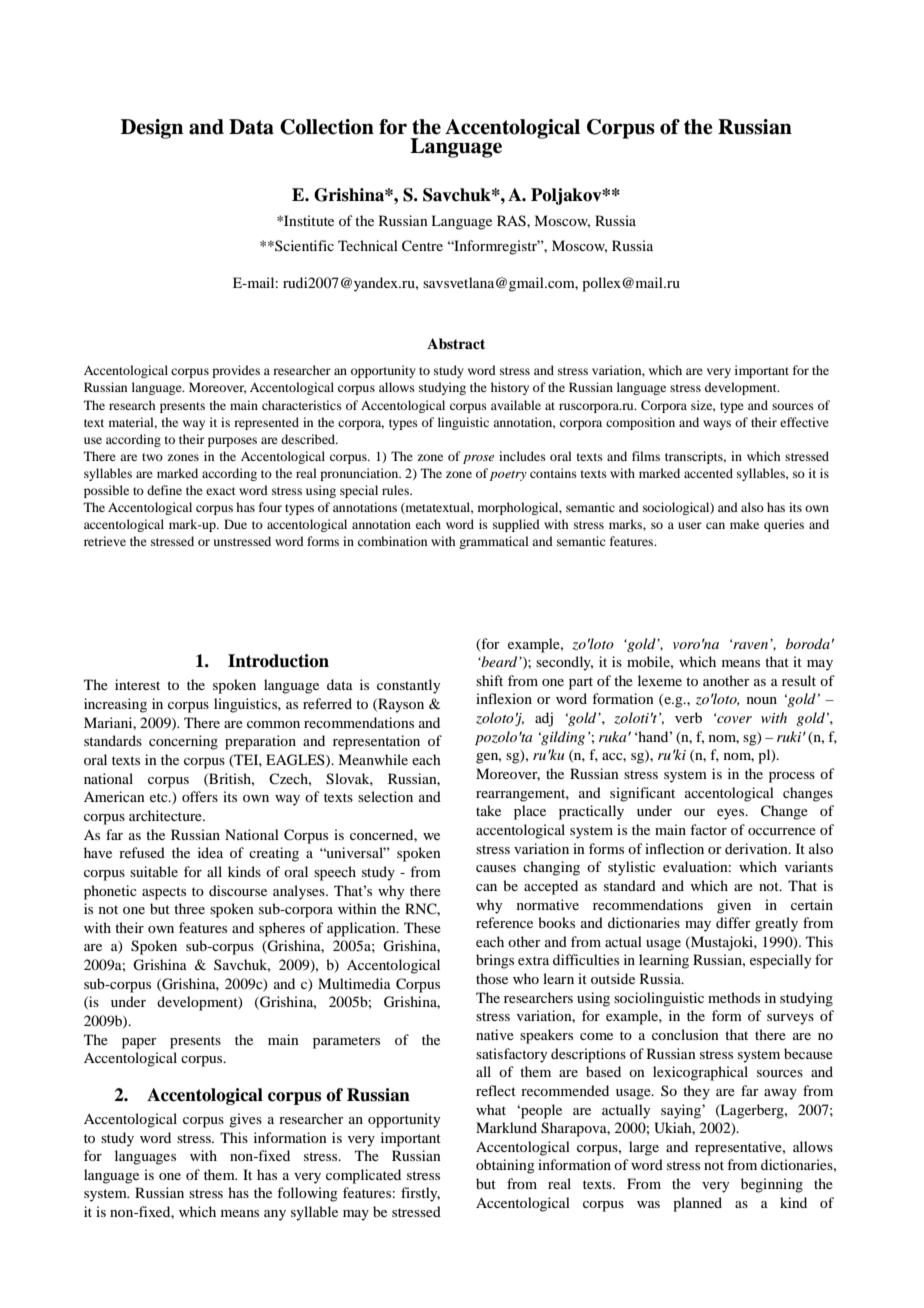 Image resolution: width=924 pixels, height=1308 pixels. Describe the element at coordinates (152, 129) in the screenshot. I see `Design` at that location.
